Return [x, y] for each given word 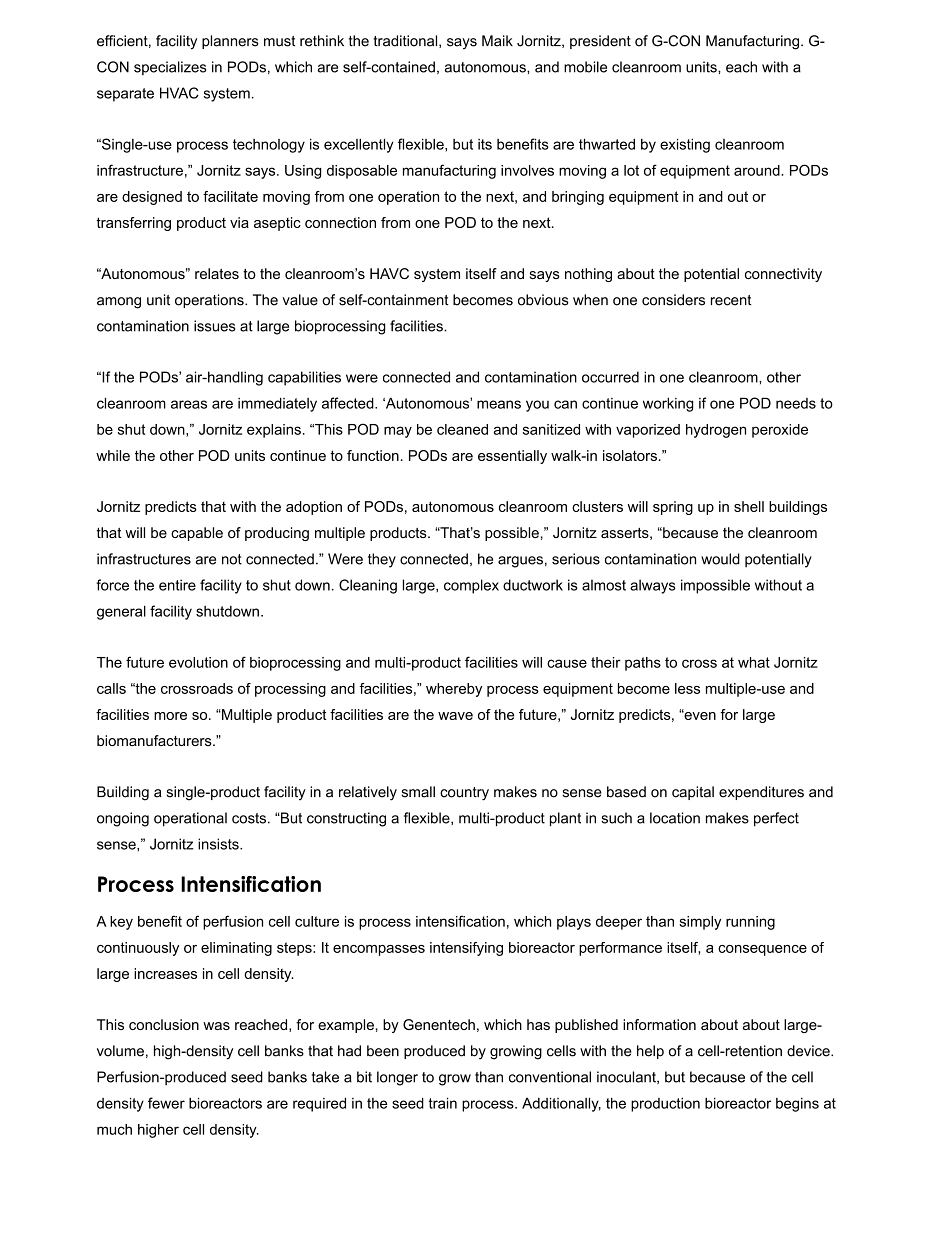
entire [177, 585]
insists [219, 844]
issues [214, 326]
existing [685, 145]
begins [797, 1105]
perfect [776, 819]
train [443, 1103]
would [720, 559]
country [464, 794]
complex [471, 586]
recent [731, 300]
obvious [543, 300]
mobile [585, 67]
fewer [166, 1103]
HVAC [179, 93]
